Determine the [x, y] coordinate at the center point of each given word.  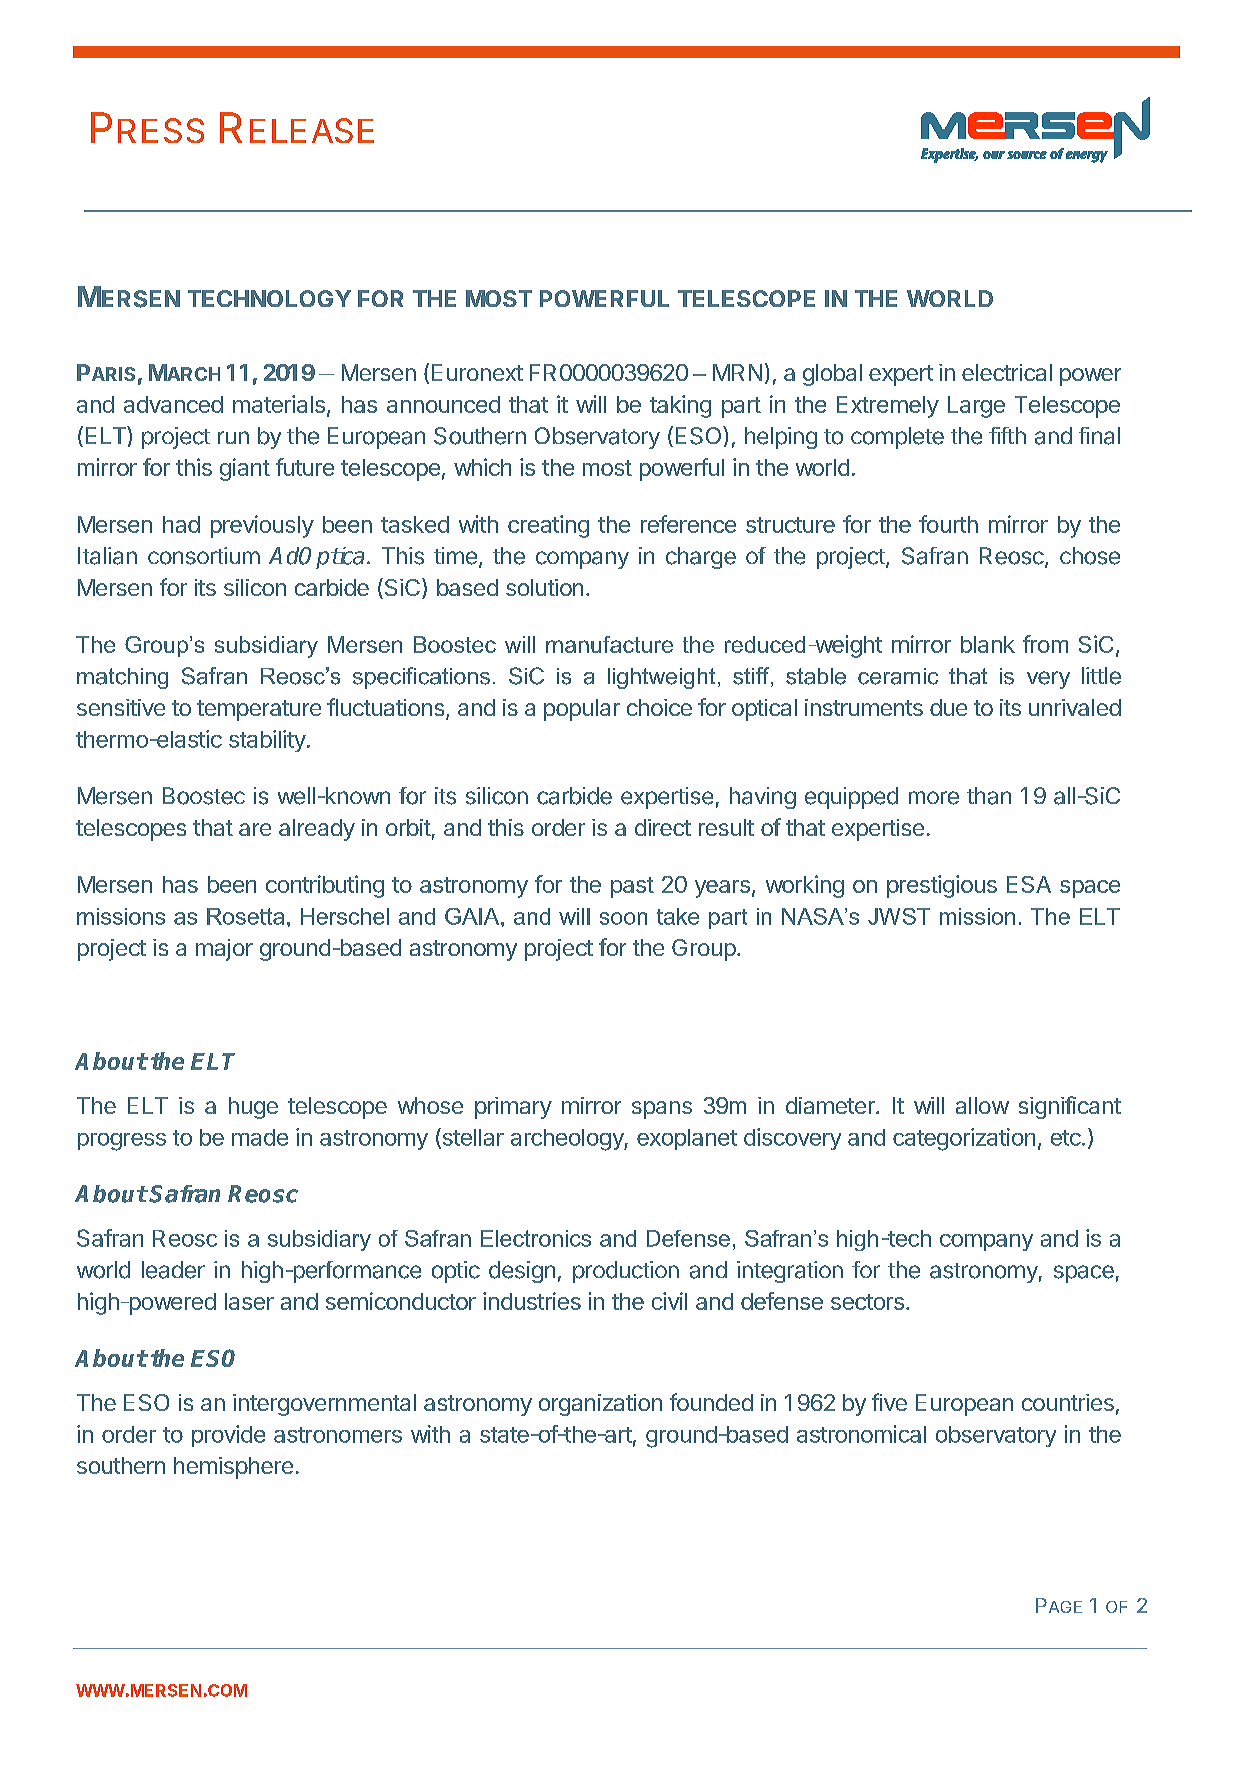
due [948, 707]
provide [228, 1436]
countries [1068, 1402]
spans [662, 1110]
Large [976, 407]
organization [600, 1405]
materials [279, 404]
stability [267, 741]
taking [680, 406]
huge [253, 1108]
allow [982, 1105]
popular [582, 710]
